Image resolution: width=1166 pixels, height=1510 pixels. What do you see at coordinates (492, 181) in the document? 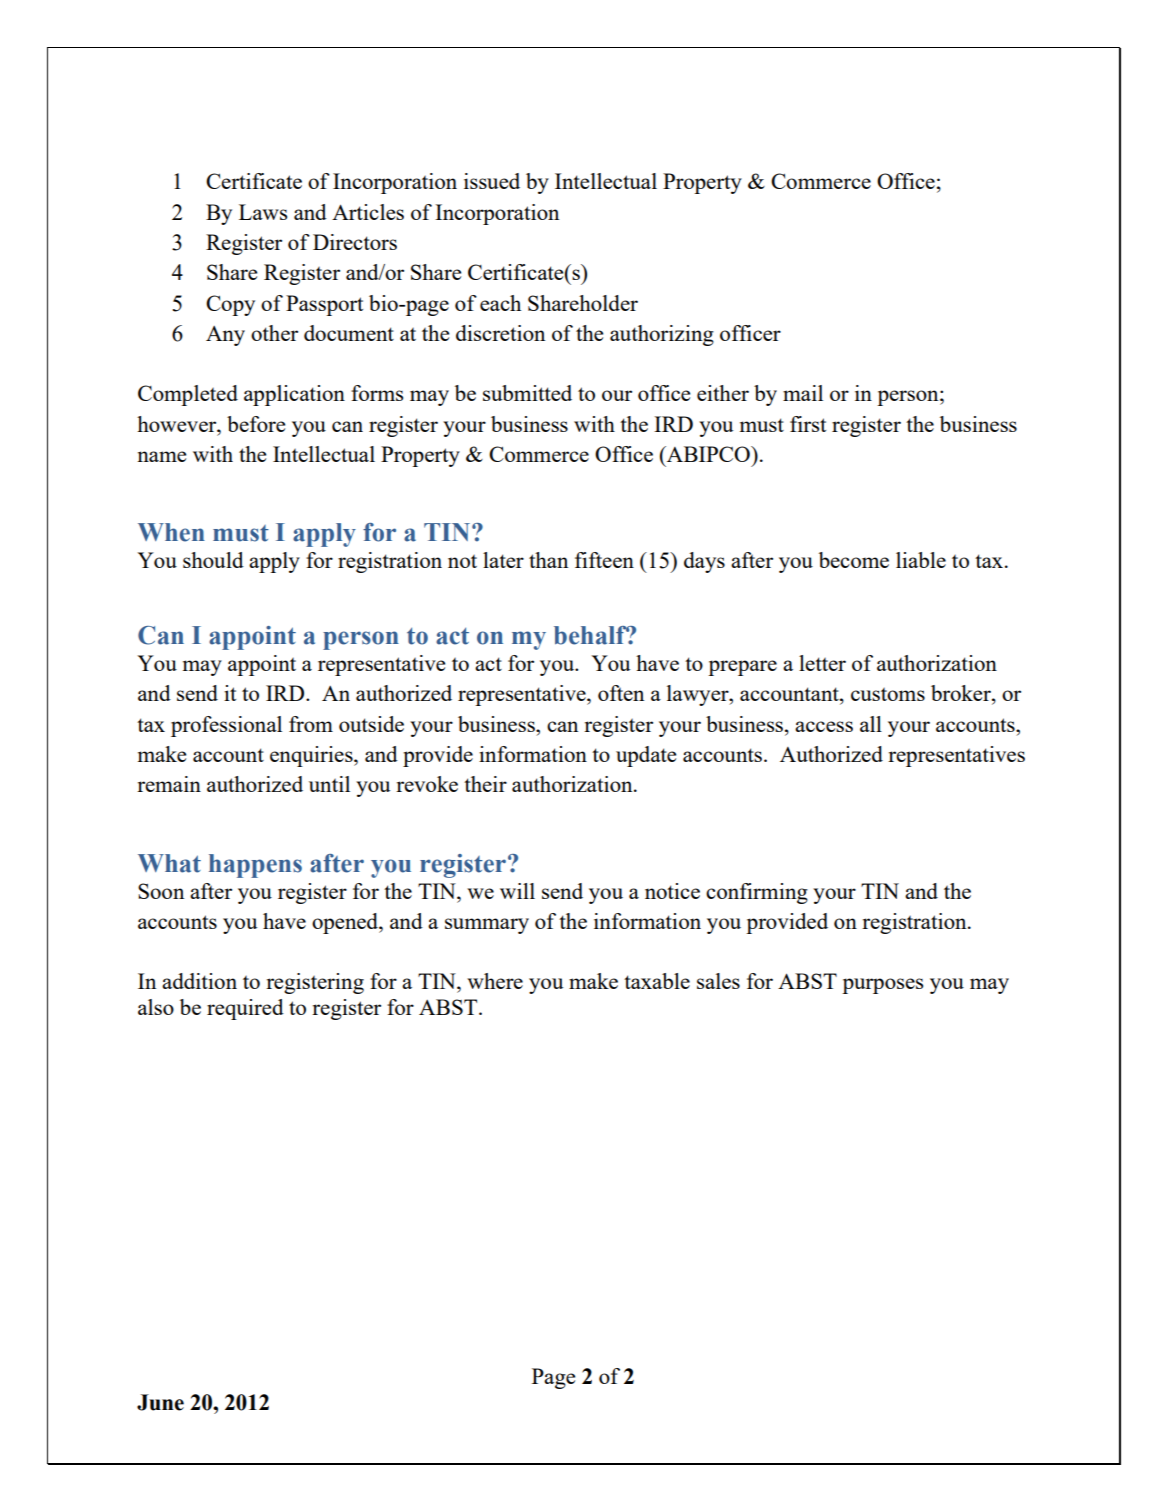
I see `issued` at bounding box center [492, 181].
